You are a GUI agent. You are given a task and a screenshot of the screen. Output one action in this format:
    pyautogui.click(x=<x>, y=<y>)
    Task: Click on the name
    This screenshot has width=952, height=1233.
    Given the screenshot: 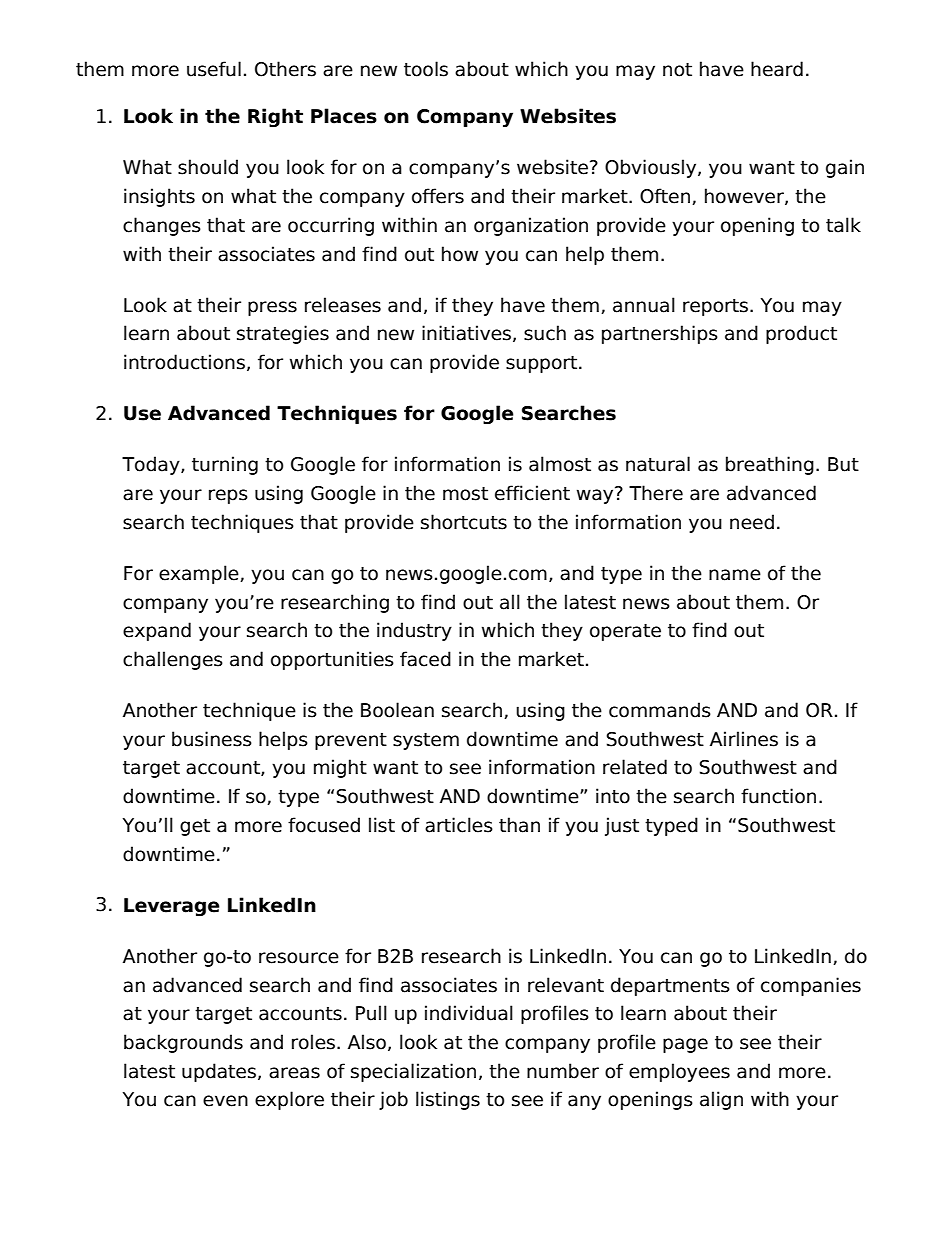 What is the action you would take?
    pyautogui.click(x=735, y=575)
